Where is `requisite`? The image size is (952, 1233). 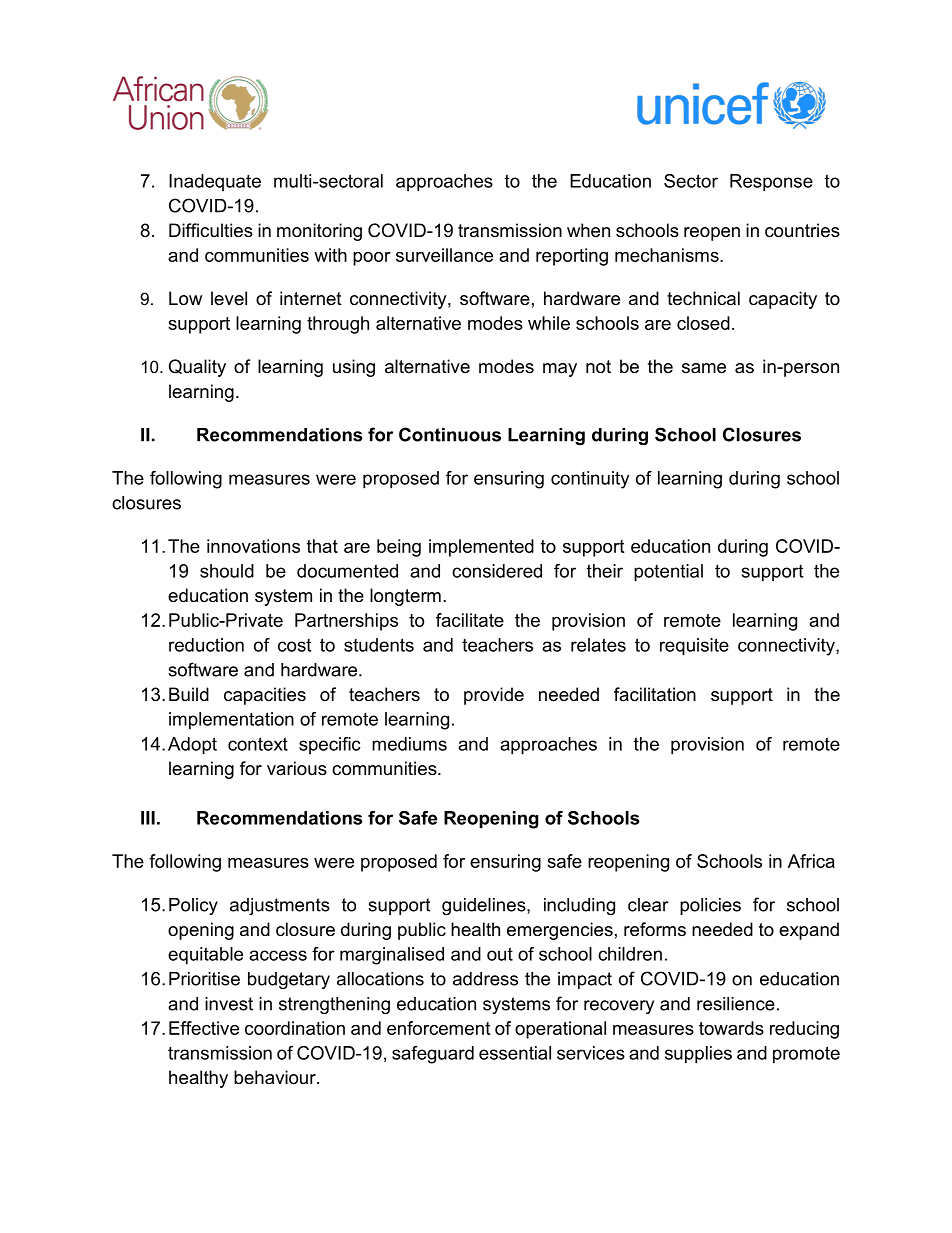
requisite is located at coordinates (694, 647).
